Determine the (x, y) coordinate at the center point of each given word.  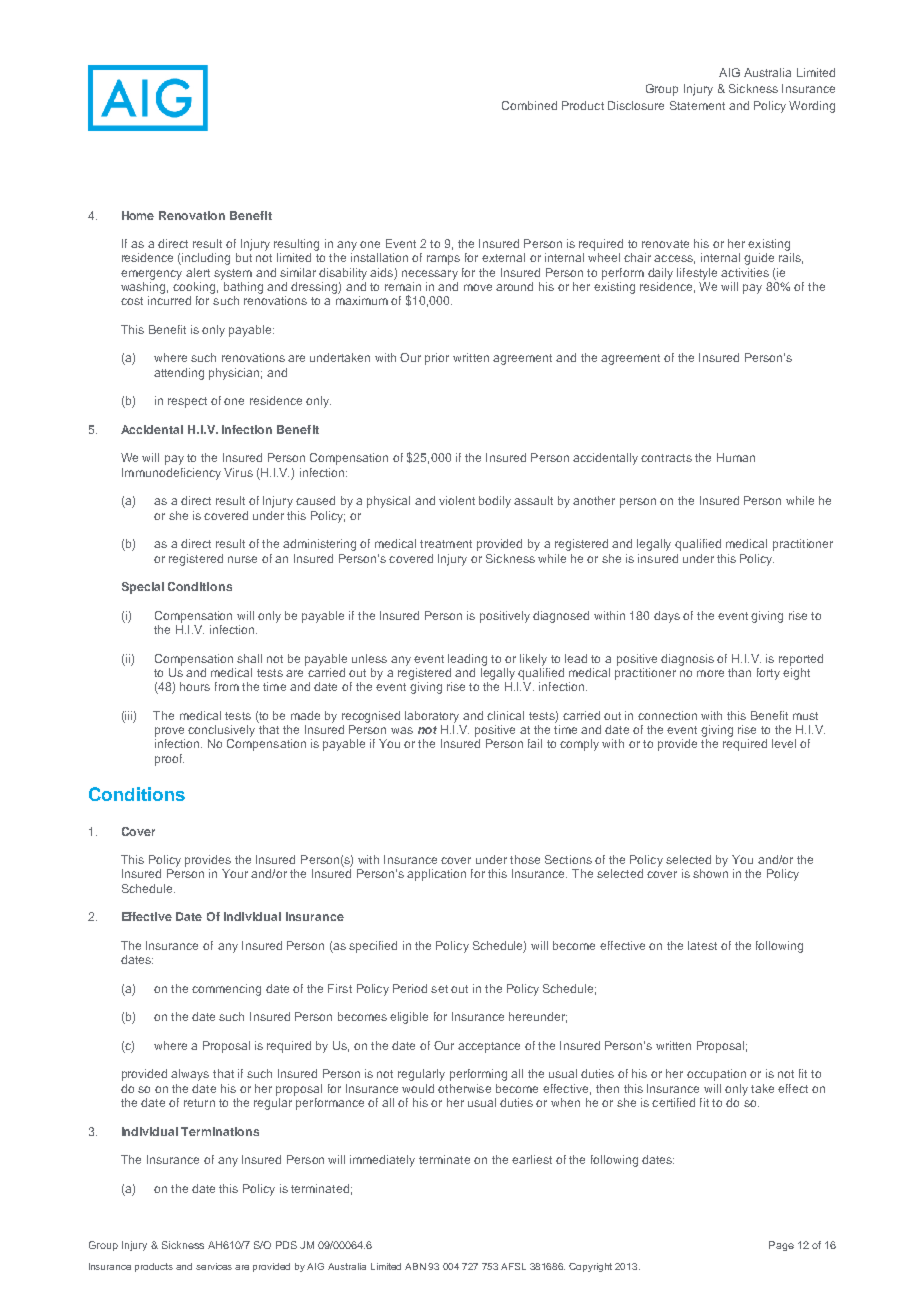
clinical (505, 715)
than (739, 672)
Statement (697, 105)
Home (138, 215)
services (214, 1266)
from (227, 686)
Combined (529, 105)
